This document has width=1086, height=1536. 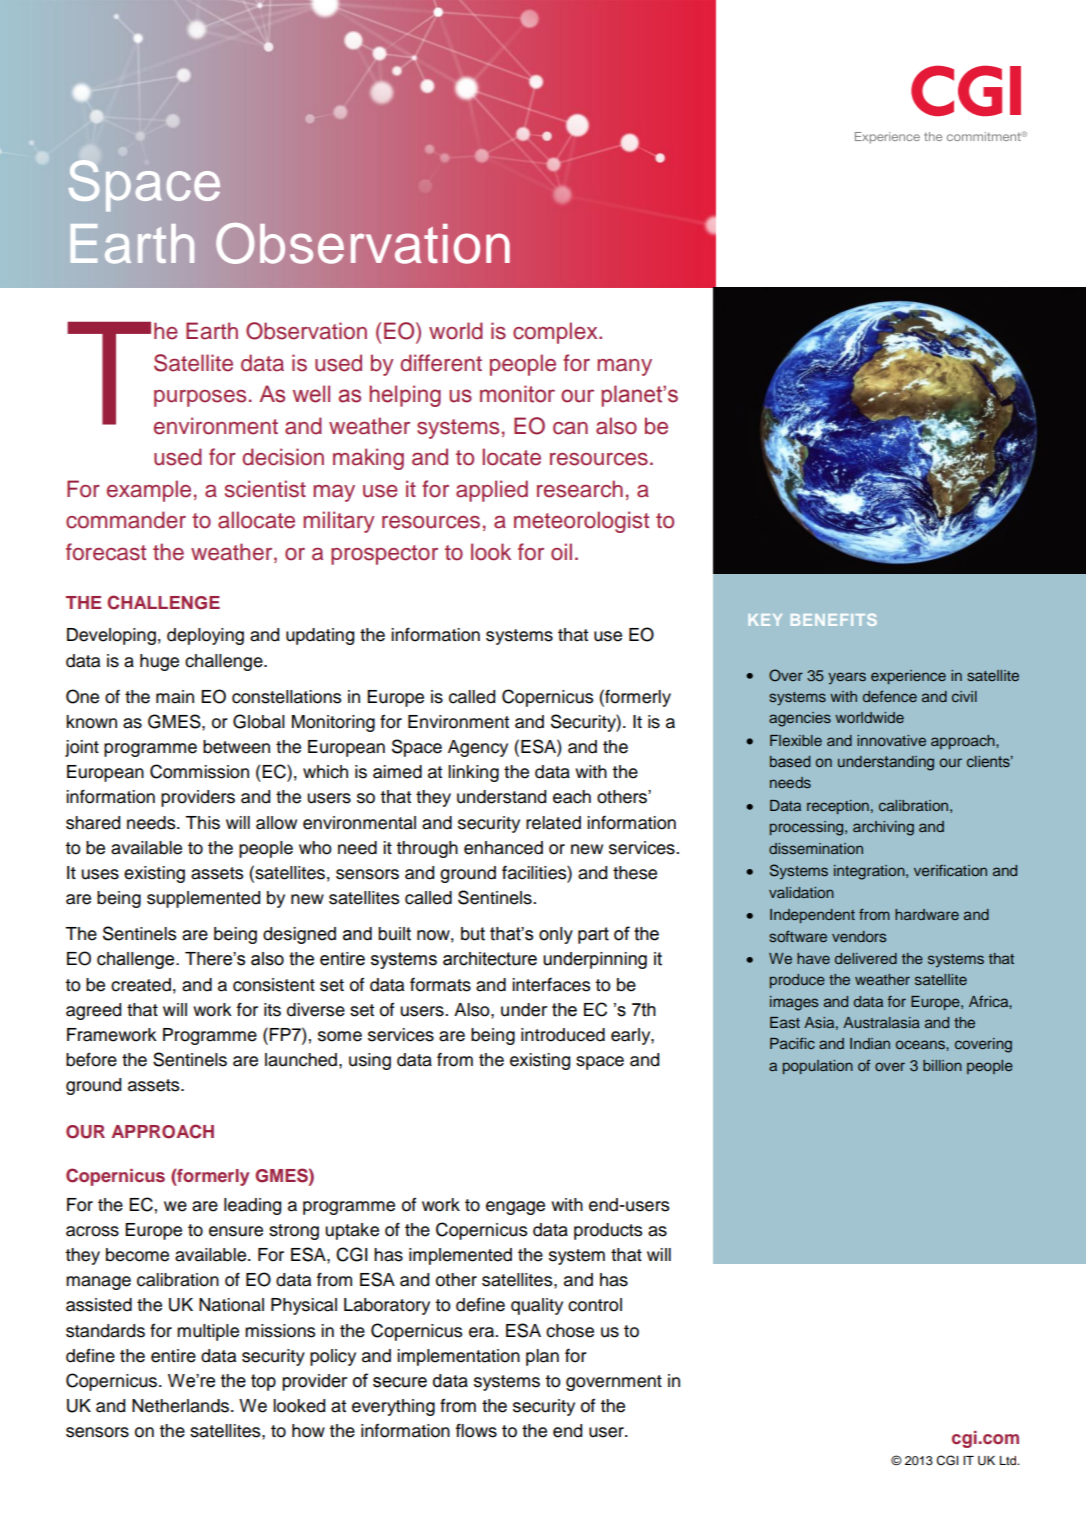 I want to click on supplemented, so click(x=203, y=899).
